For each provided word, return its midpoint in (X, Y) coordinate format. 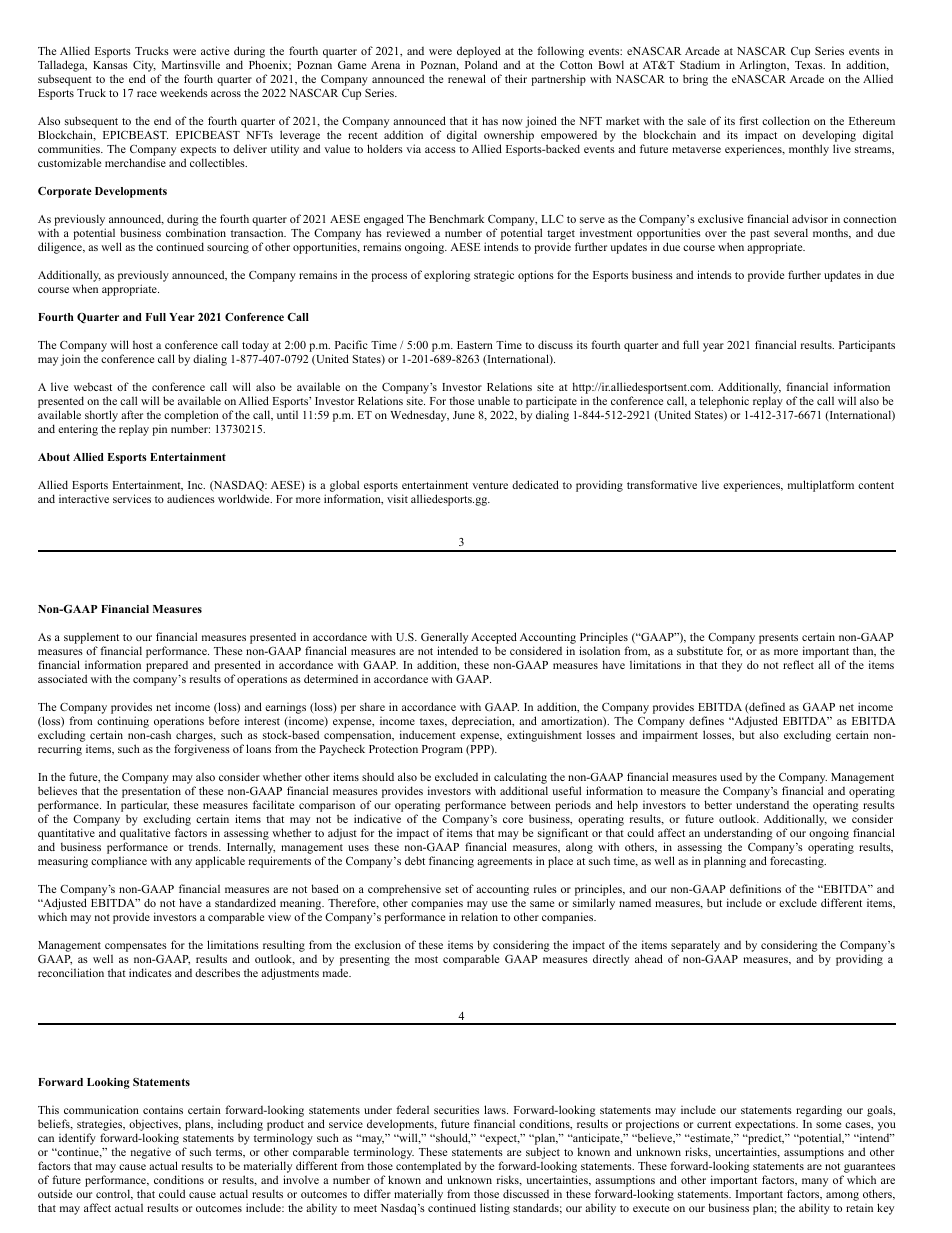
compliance (119, 862)
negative (151, 1153)
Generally (444, 638)
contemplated (428, 1168)
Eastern (475, 345)
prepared (167, 666)
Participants (867, 346)
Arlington (764, 66)
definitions (755, 888)
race (147, 94)
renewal (467, 78)
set (451, 889)
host (143, 345)
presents (778, 639)
